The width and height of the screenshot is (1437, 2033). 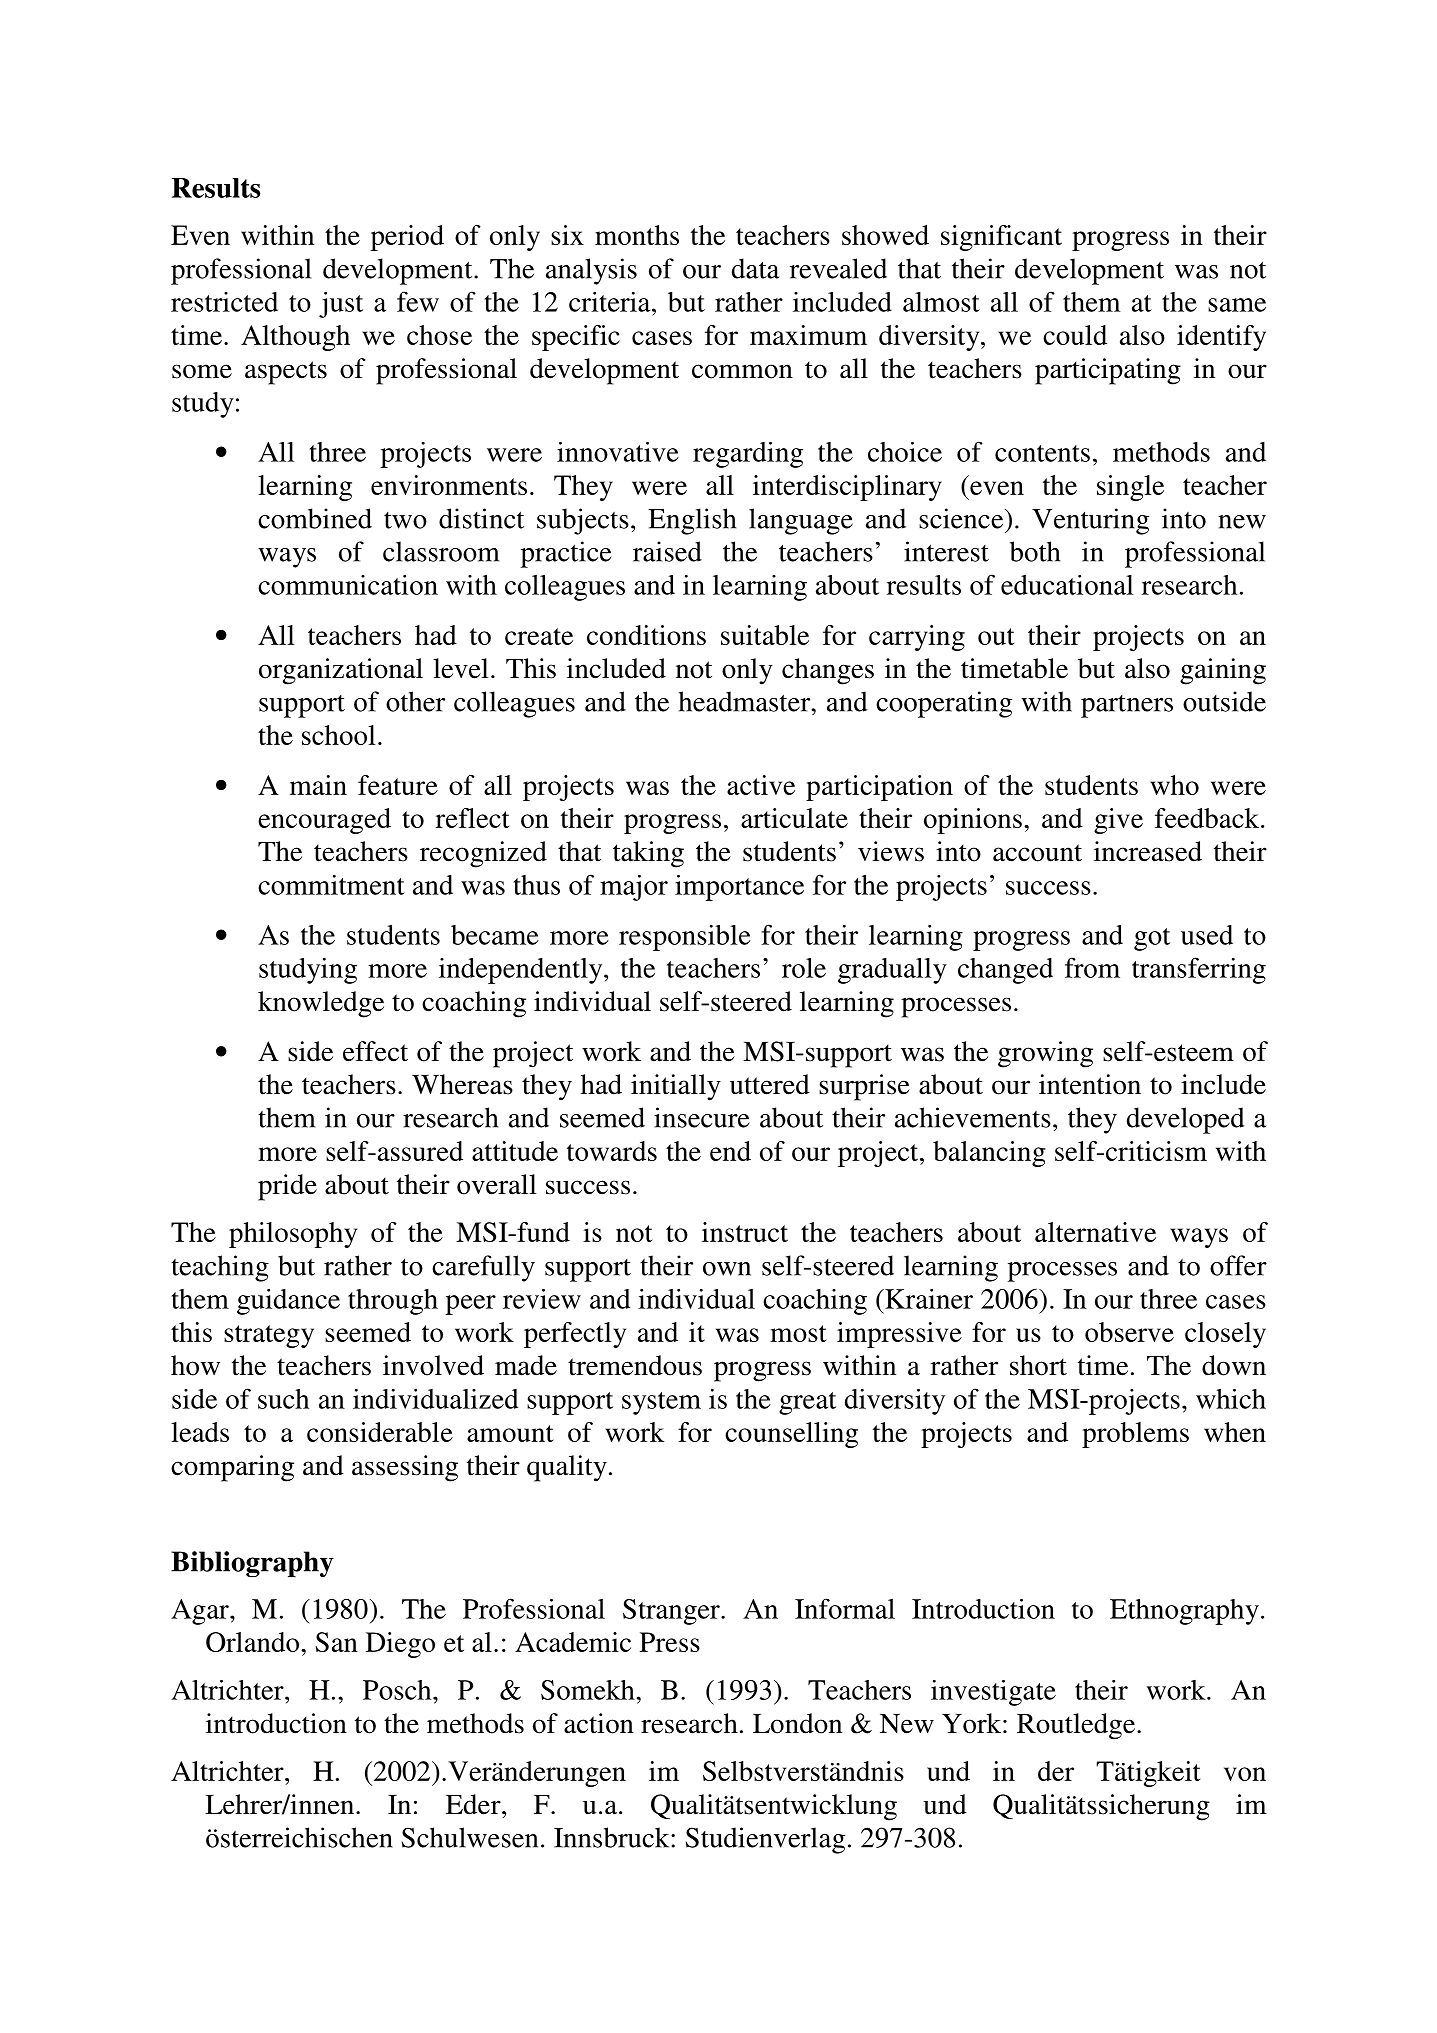 What do you see at coordinates (755, 268) in the screenshot?
I see `data` at bounding box center [755, 268].
